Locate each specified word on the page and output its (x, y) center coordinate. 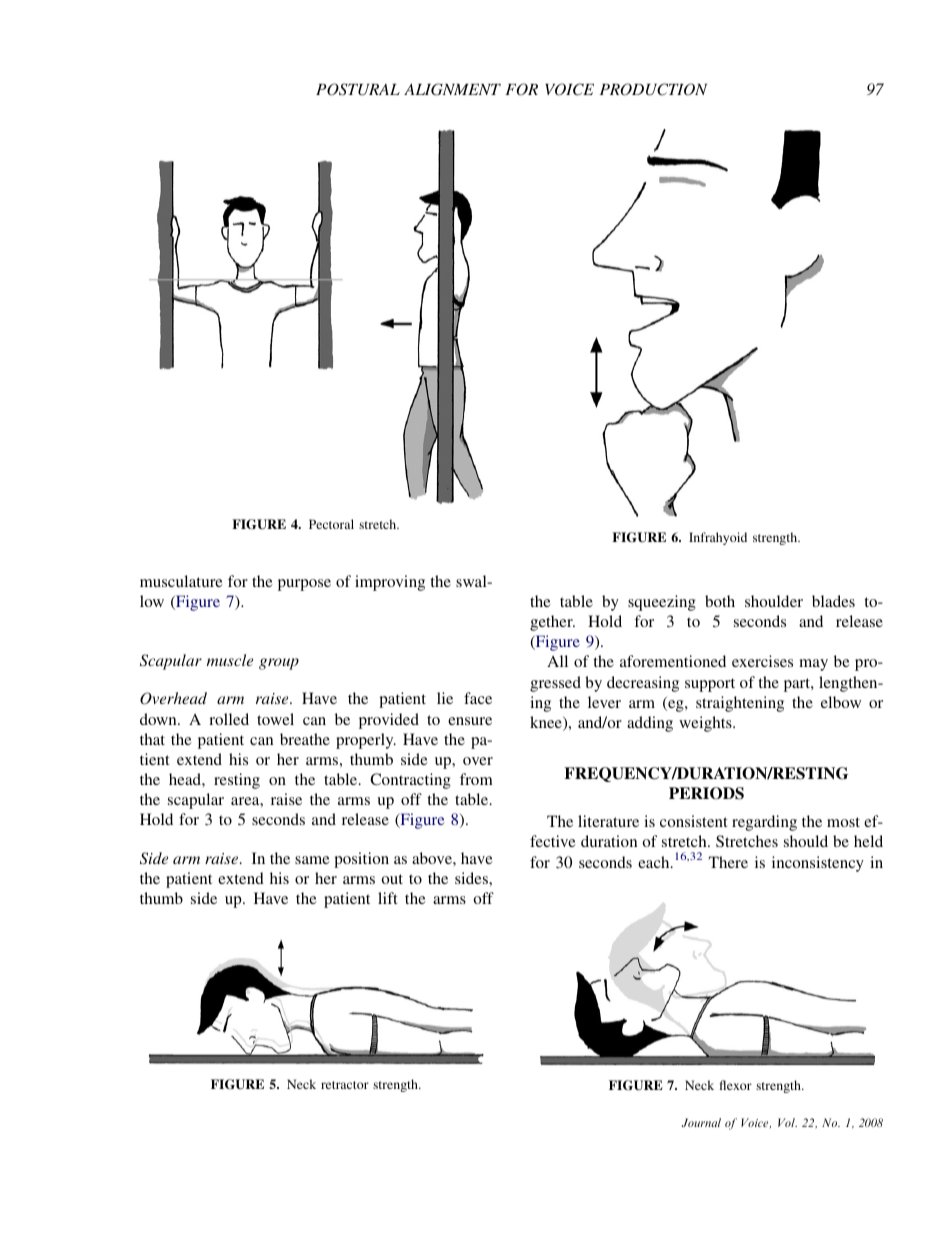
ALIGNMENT (452, 89)
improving (390, 583)
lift (388, 898)
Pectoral (331, 524)
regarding (764, 823)
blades (833, 601)
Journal (701, 1122)
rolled (229, 719)
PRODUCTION (653, 89)
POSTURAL (358, 89)
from (476, 779)
